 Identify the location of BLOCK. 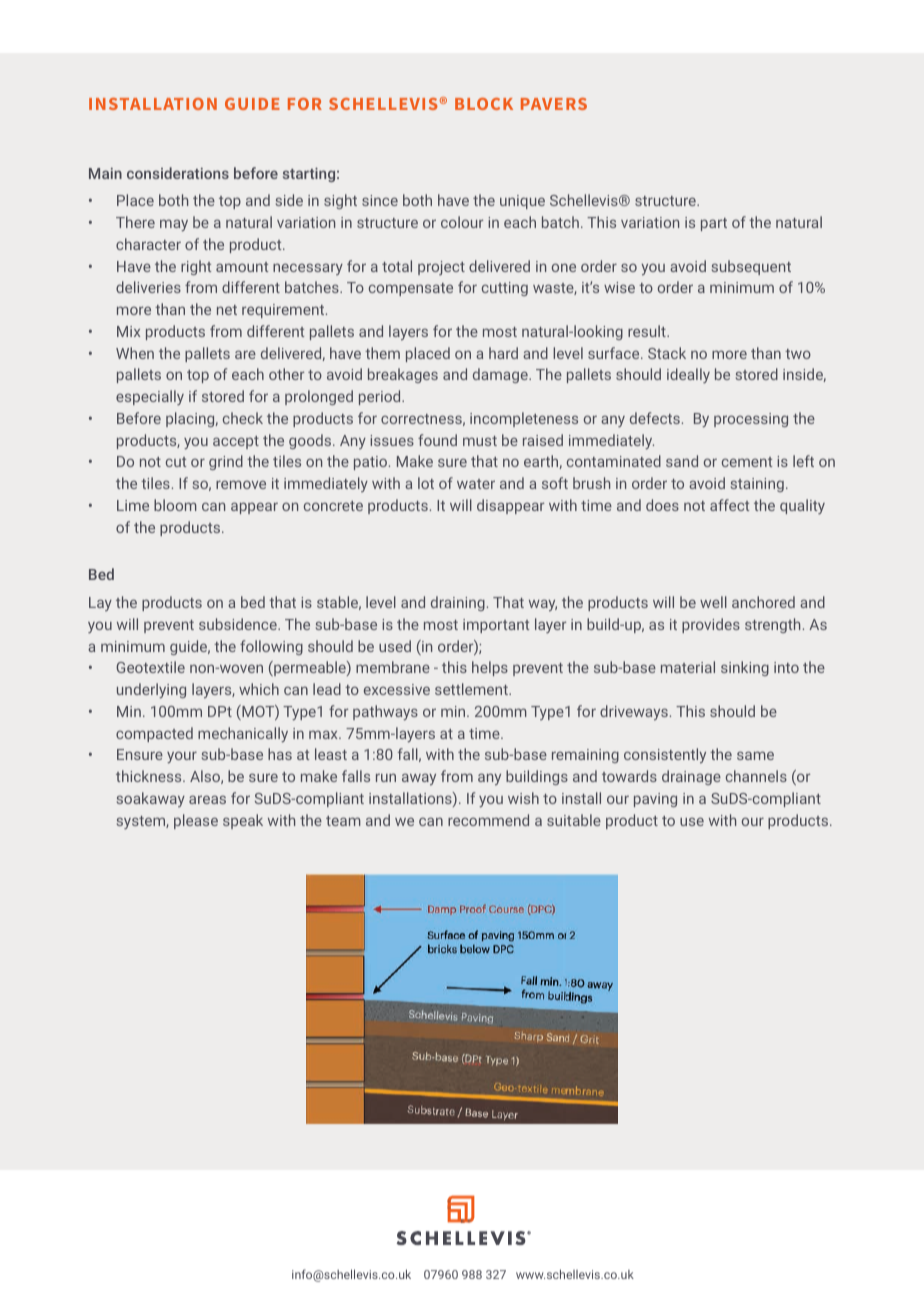
(484, 104).
